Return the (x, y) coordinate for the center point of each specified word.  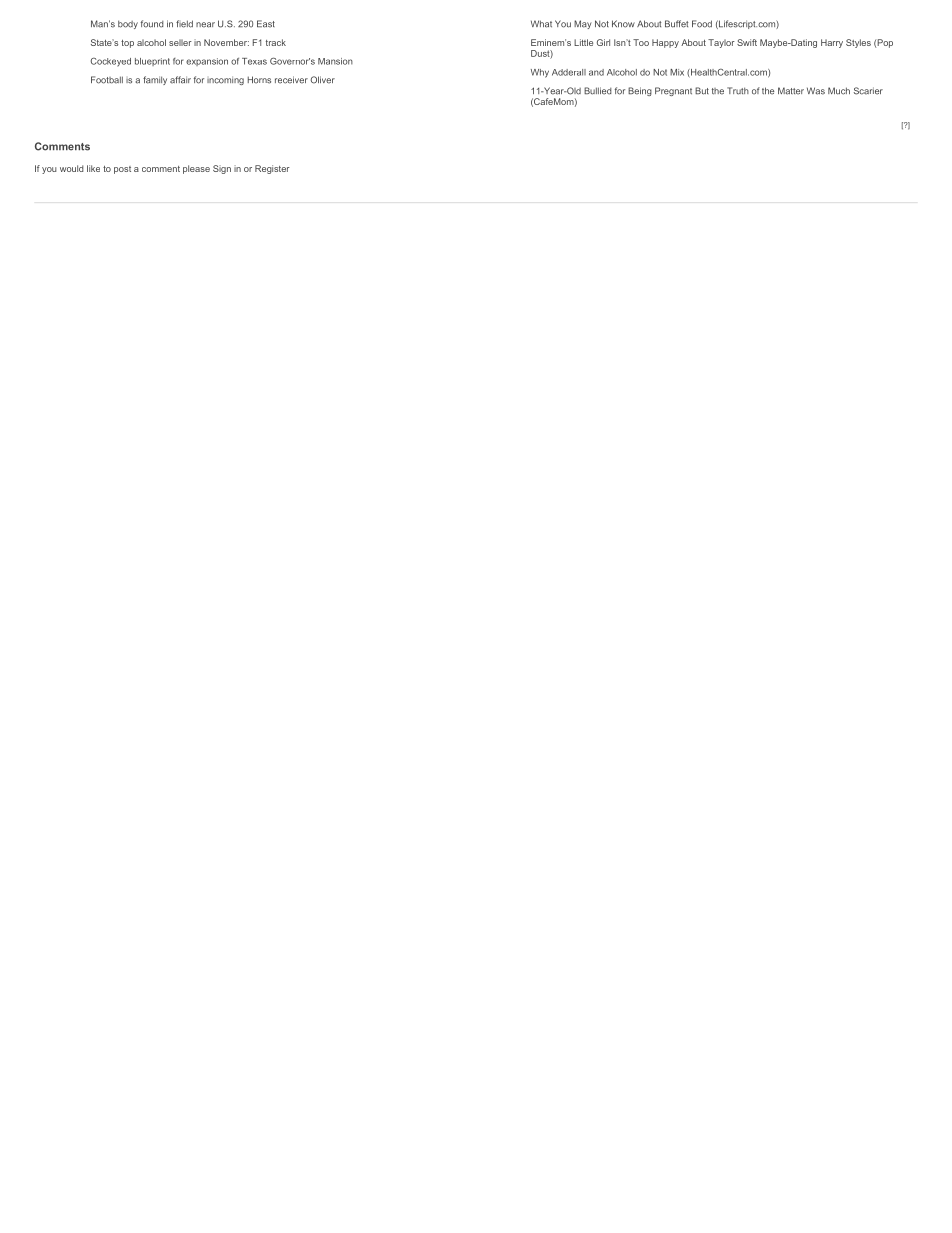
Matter (791, 91)
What (541, 24)
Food (702, 24)
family (155, 80)
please (196, 169)
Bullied (598, 91)
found (152, 24)
